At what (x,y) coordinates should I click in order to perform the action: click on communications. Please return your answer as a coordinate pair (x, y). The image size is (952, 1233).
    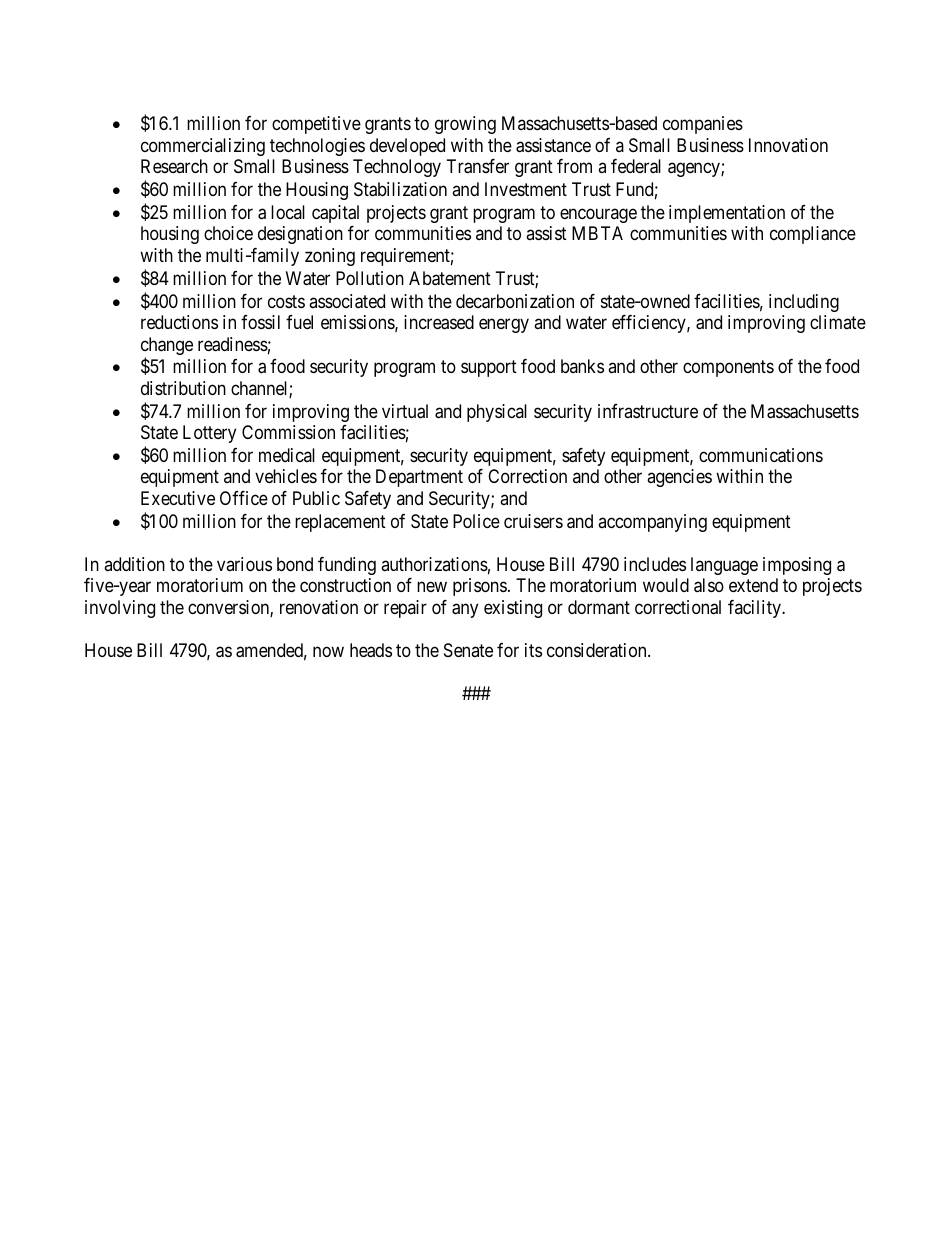
    Looking at the image, I should click on (761, 455).
